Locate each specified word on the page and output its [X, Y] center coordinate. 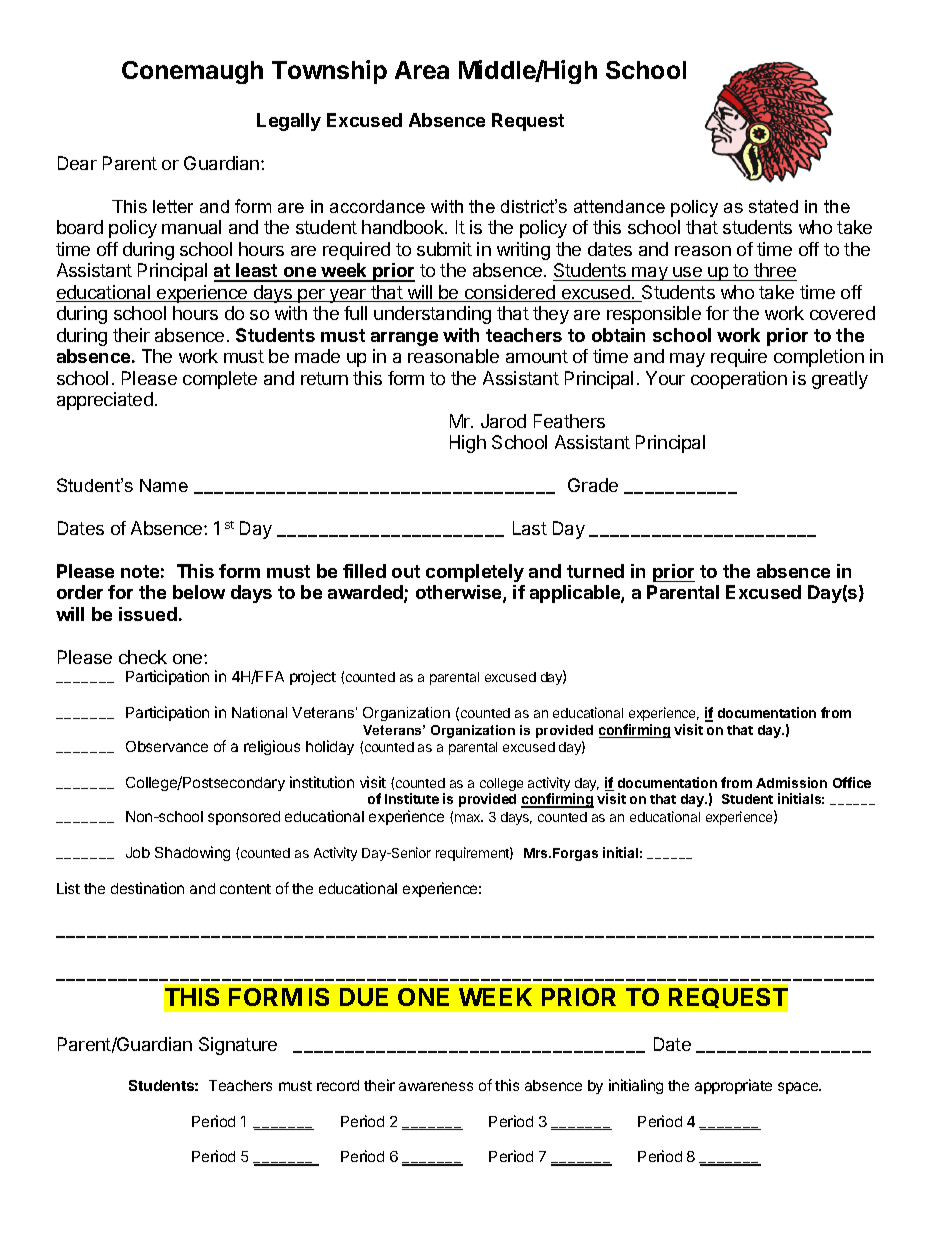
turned [595, 571]
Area [422, 70]
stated [773, 206]
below [199, 592]
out [406, 571]
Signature [238, 1046]
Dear [77, 163]
